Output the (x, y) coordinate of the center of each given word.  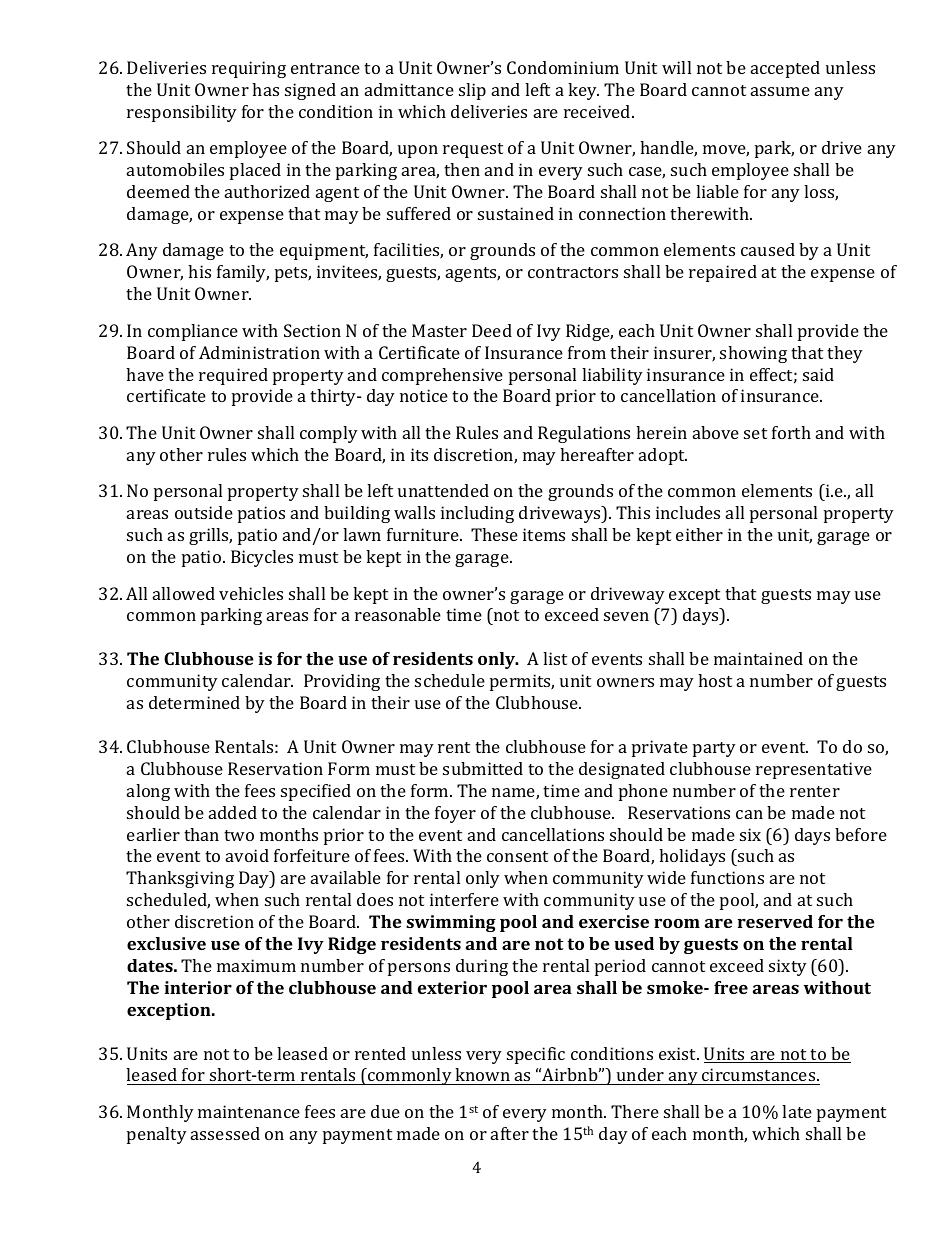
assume (780, 91)
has (265, 89)
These (494, 534)
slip (472, 91)
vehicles (251, 593)
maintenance (249, 1111)
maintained (758, 658)
